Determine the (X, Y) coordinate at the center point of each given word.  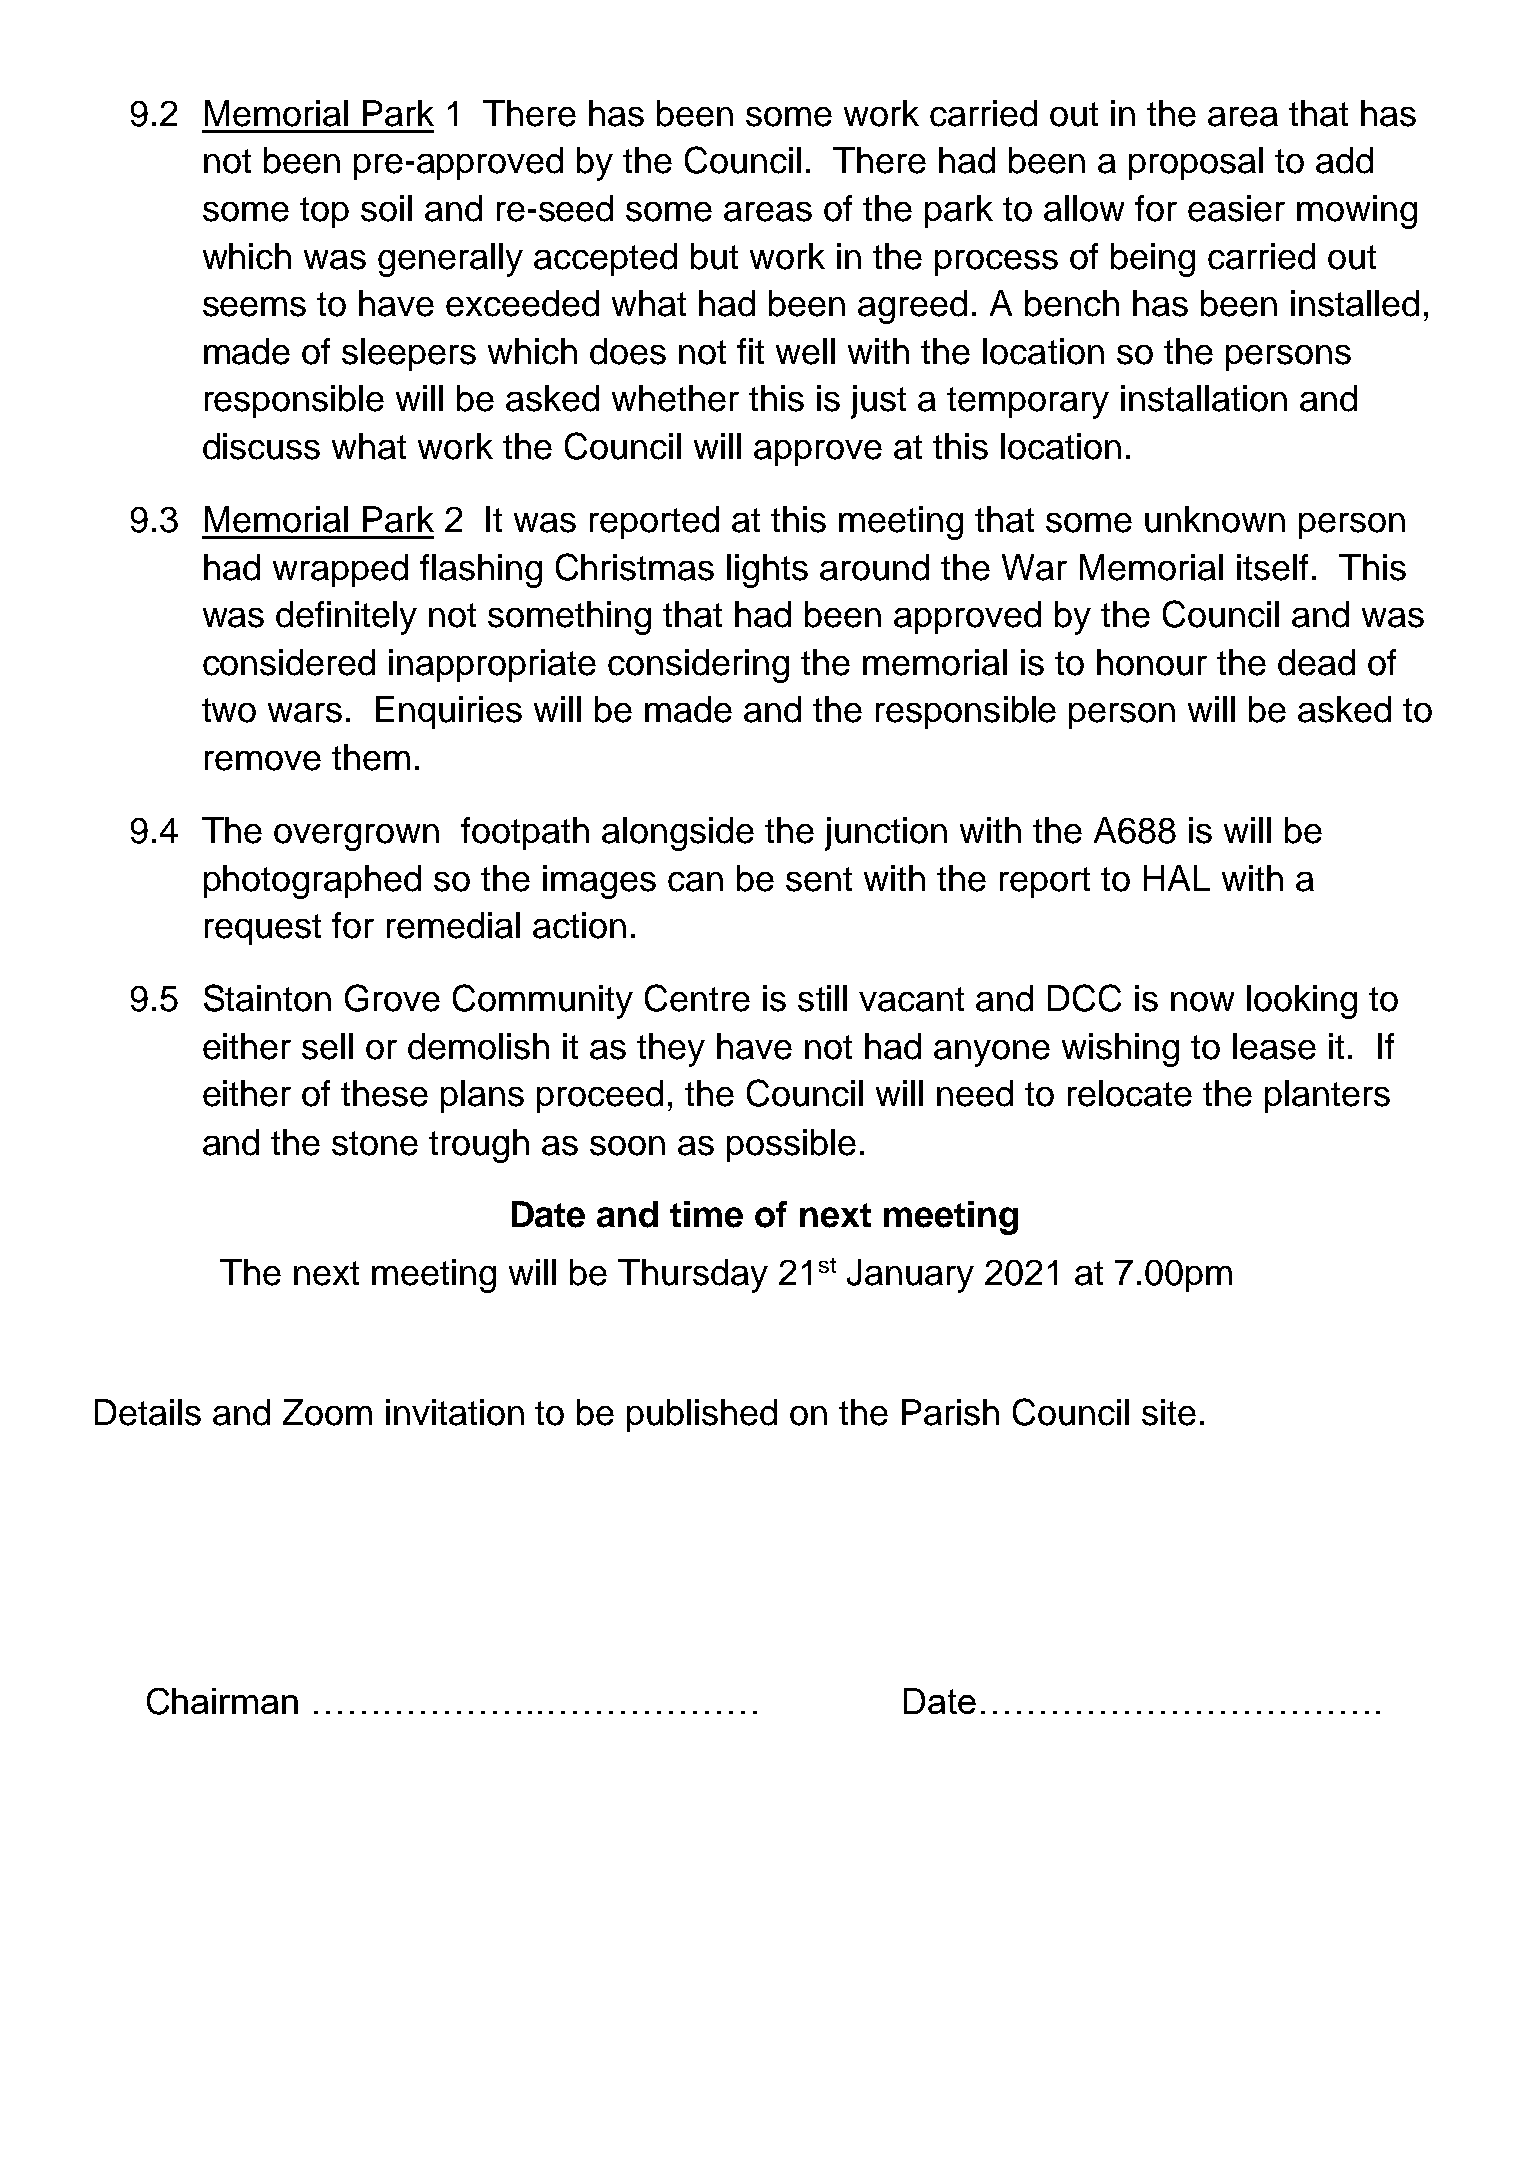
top (324, 212)
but (714, 256)
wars (305, 713)
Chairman (222, 1701)
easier (1236, 208)
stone (375, 1143)
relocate (1130, 1093)
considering (698, 666)
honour (1152, 662)
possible (791, 1145)
